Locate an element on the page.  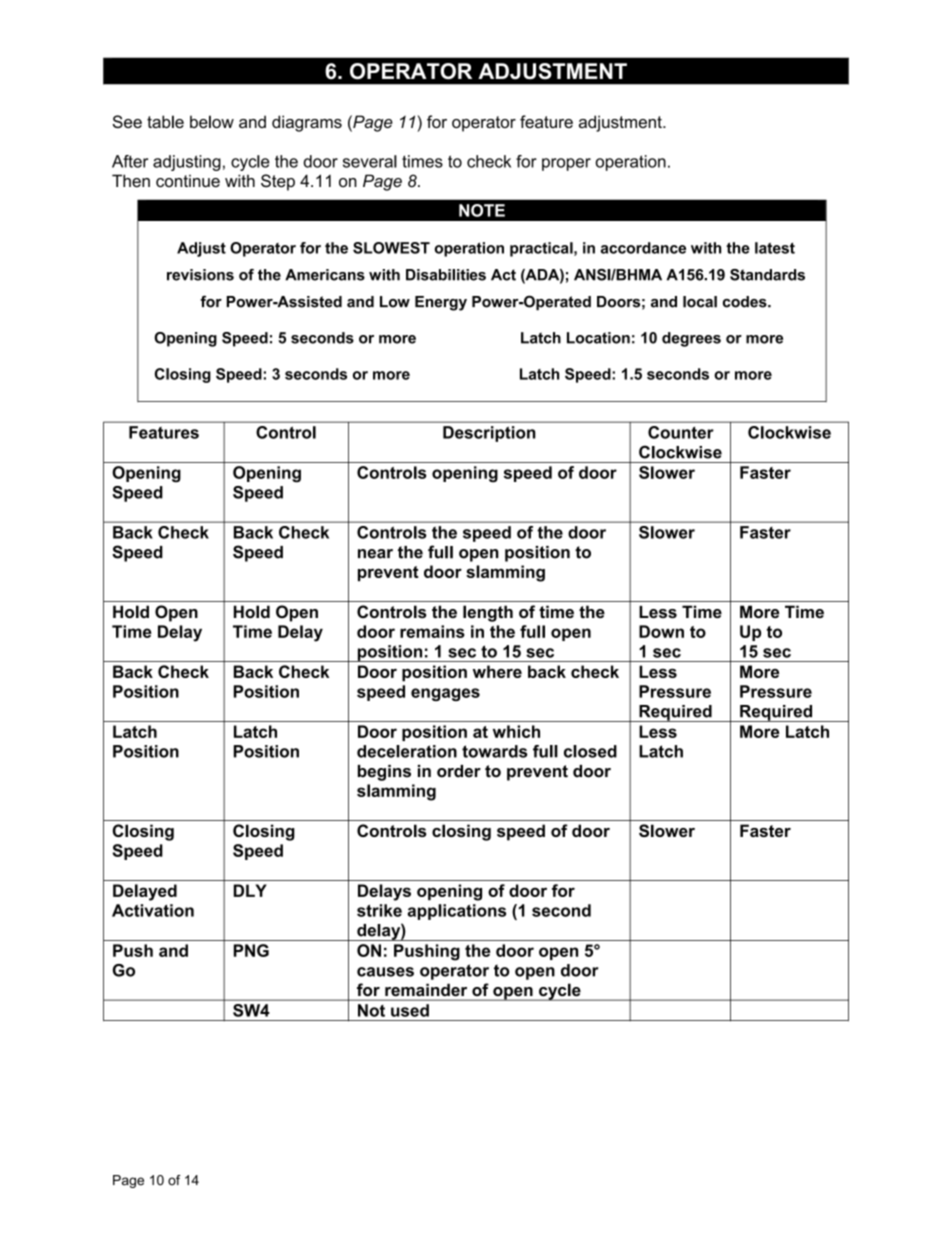
near is located at coordinates (375, 554).
